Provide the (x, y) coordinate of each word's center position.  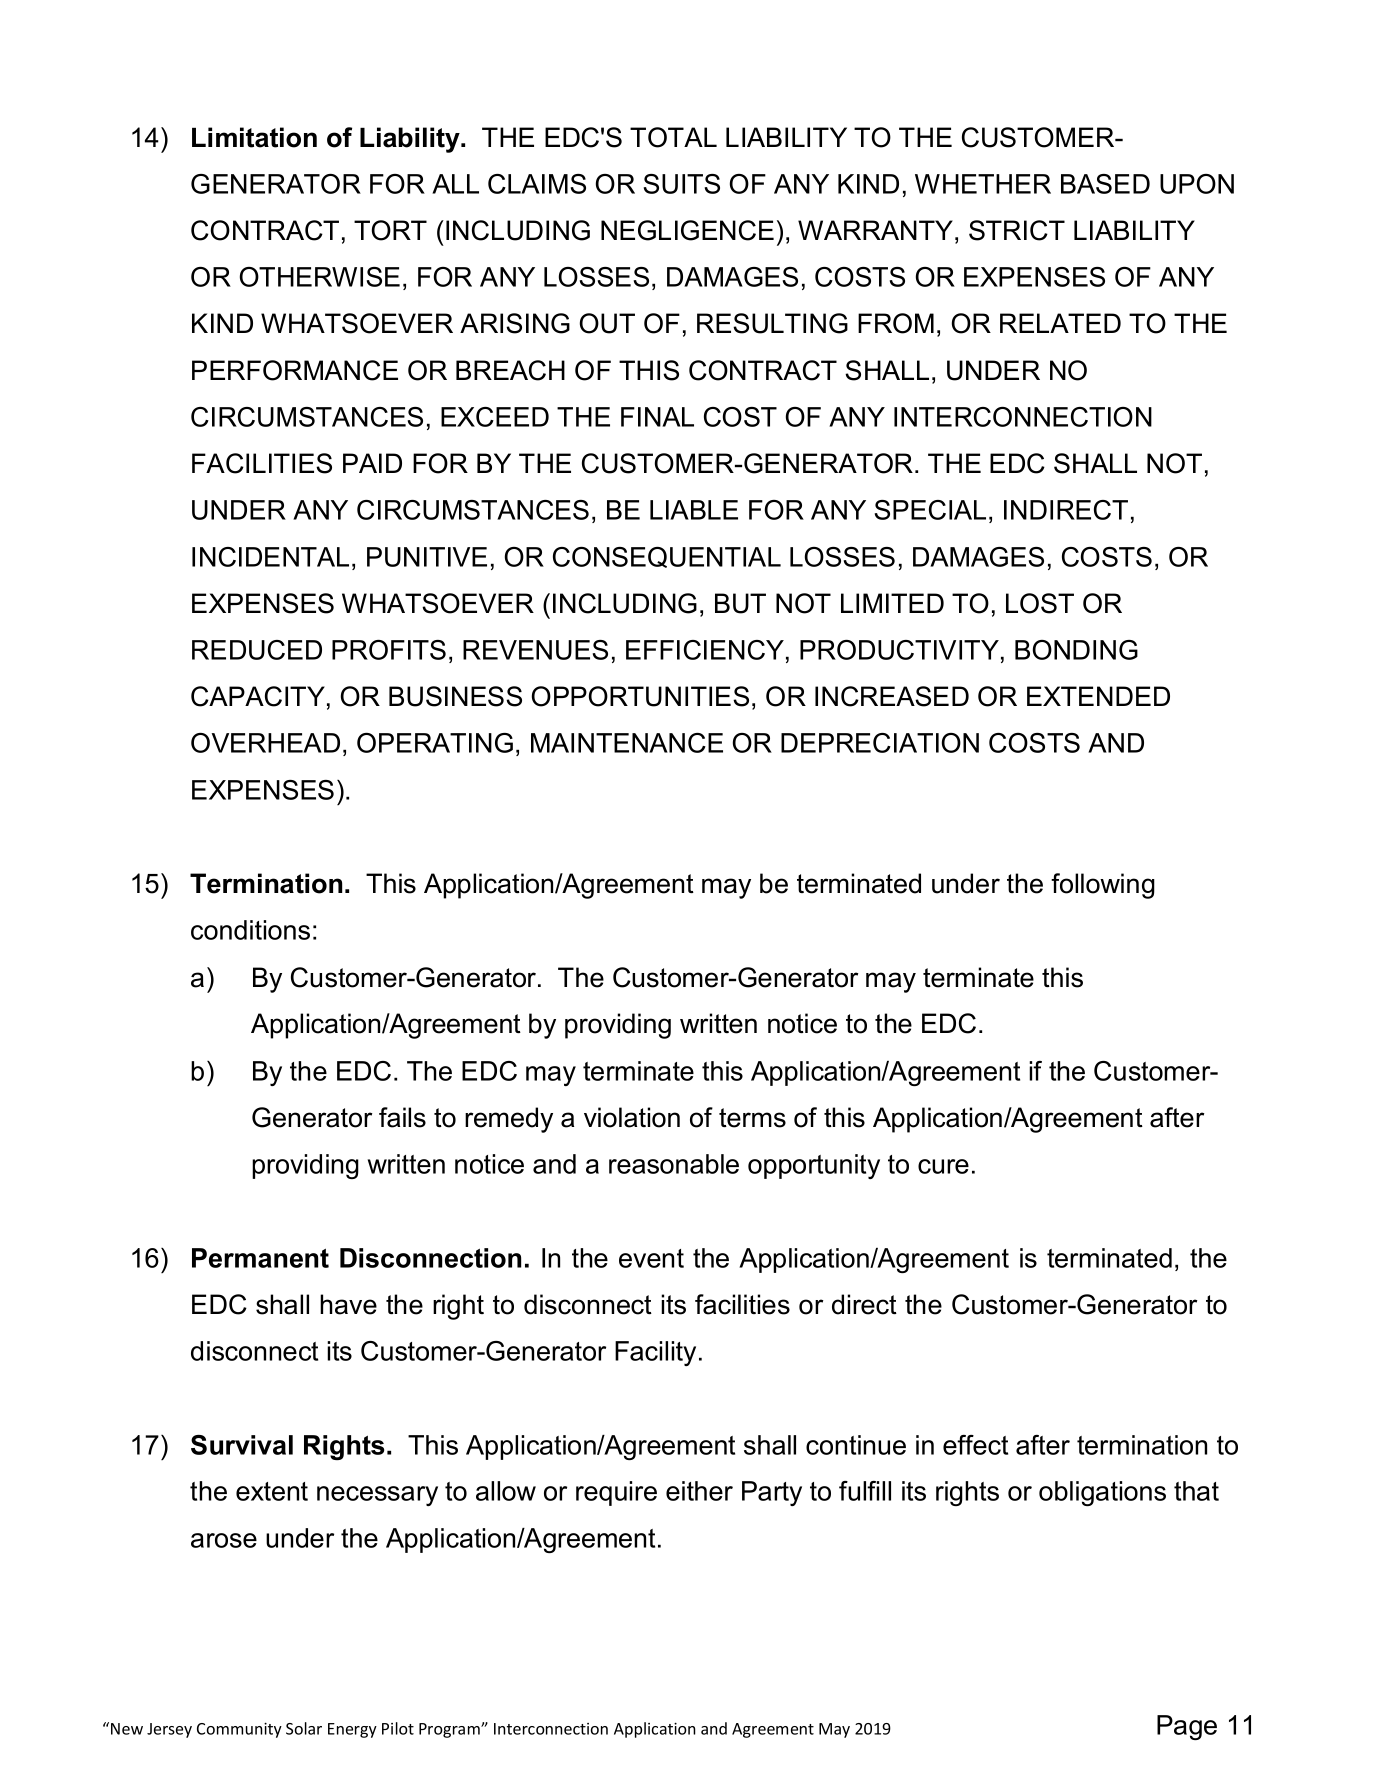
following (1103, 886)
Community (239, 1730)
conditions (250, 930)
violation (632, 1117)
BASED (1105, 184)
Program (450, 1730)
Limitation (254, 137)
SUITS (682, 184)
